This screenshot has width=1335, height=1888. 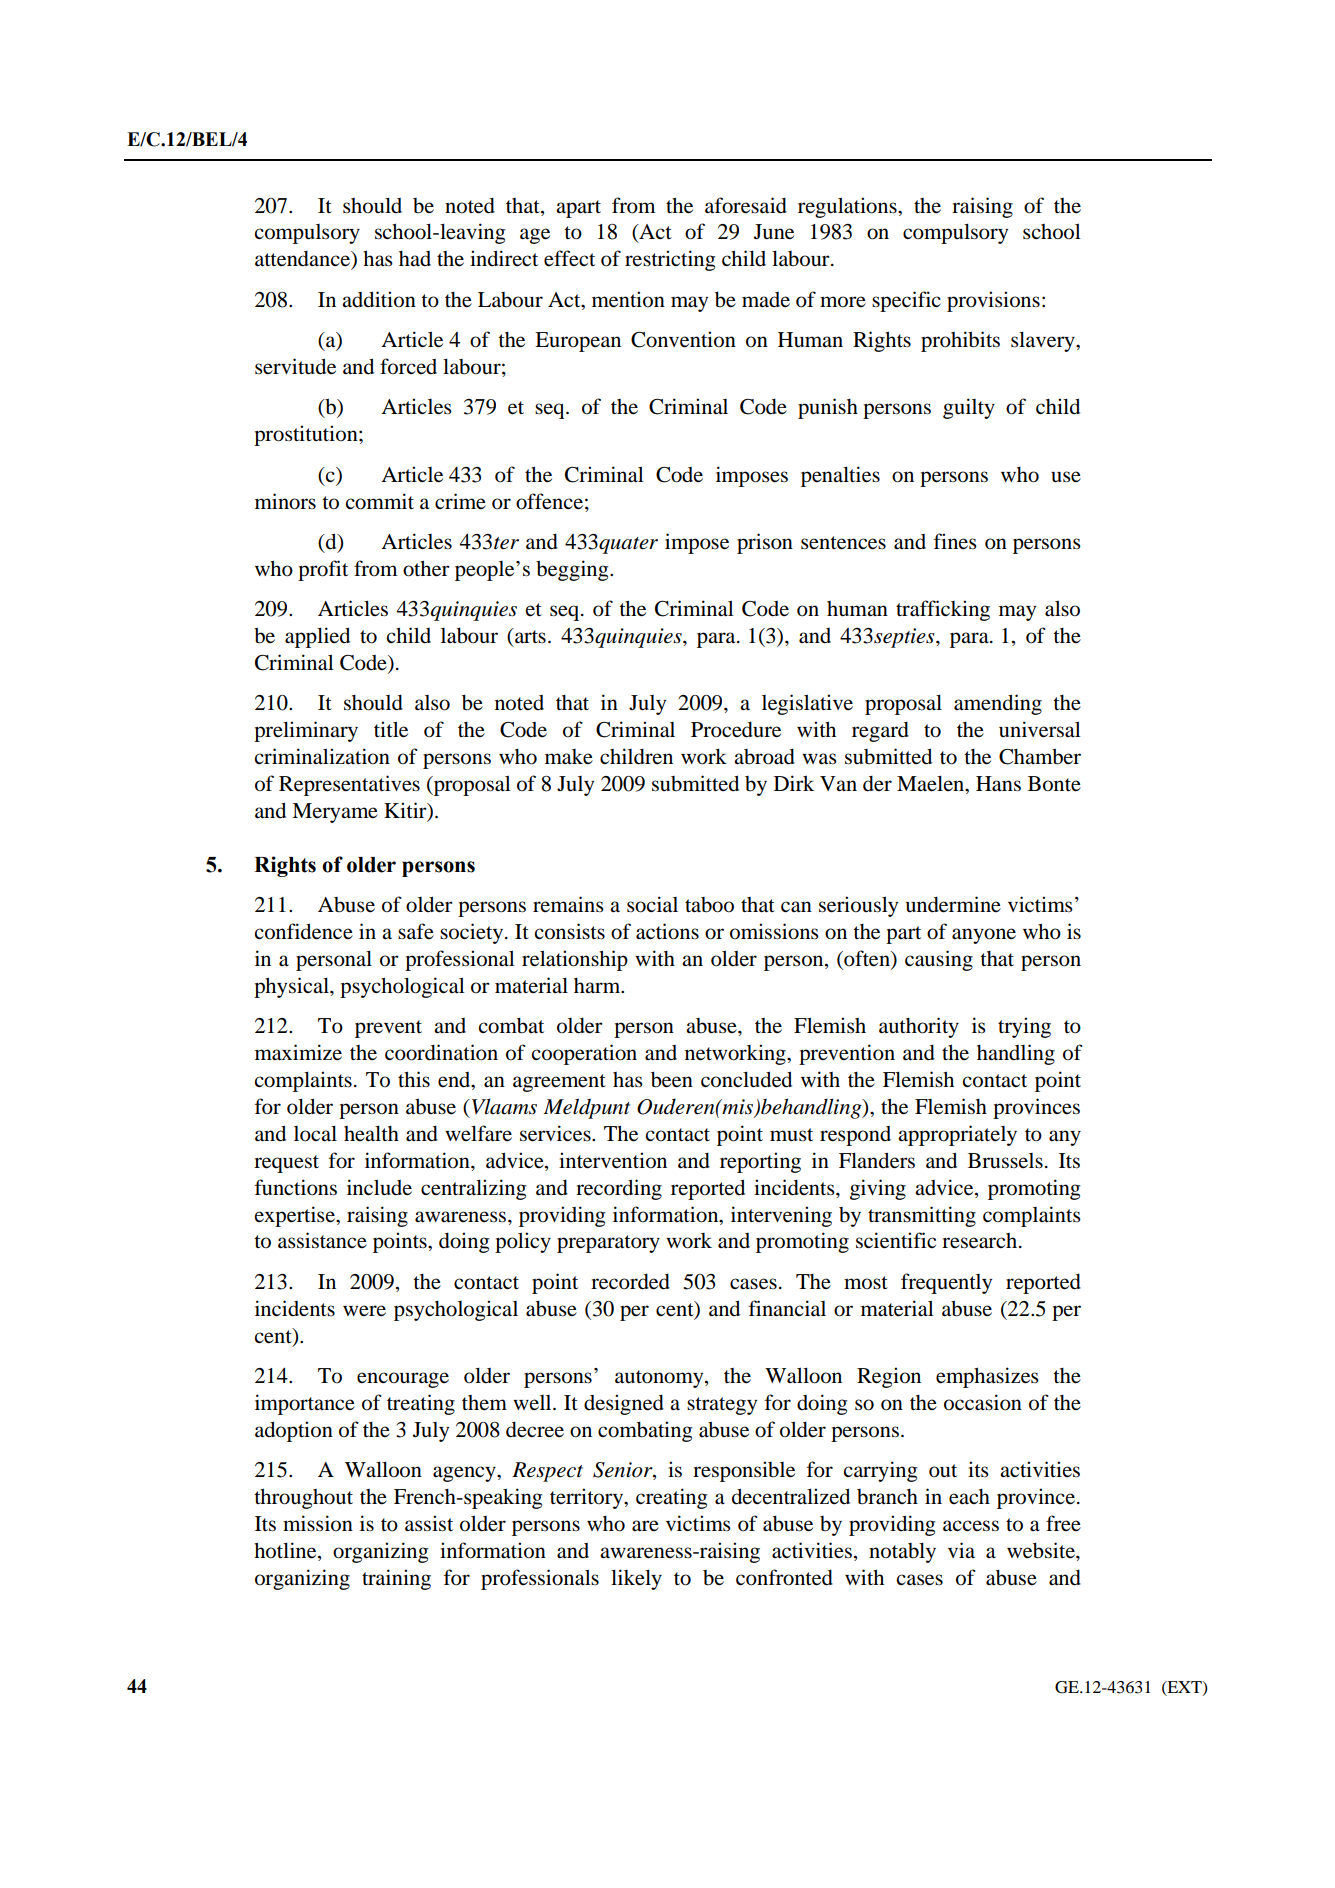 I want to click on had, so click(x=415, y=259).
